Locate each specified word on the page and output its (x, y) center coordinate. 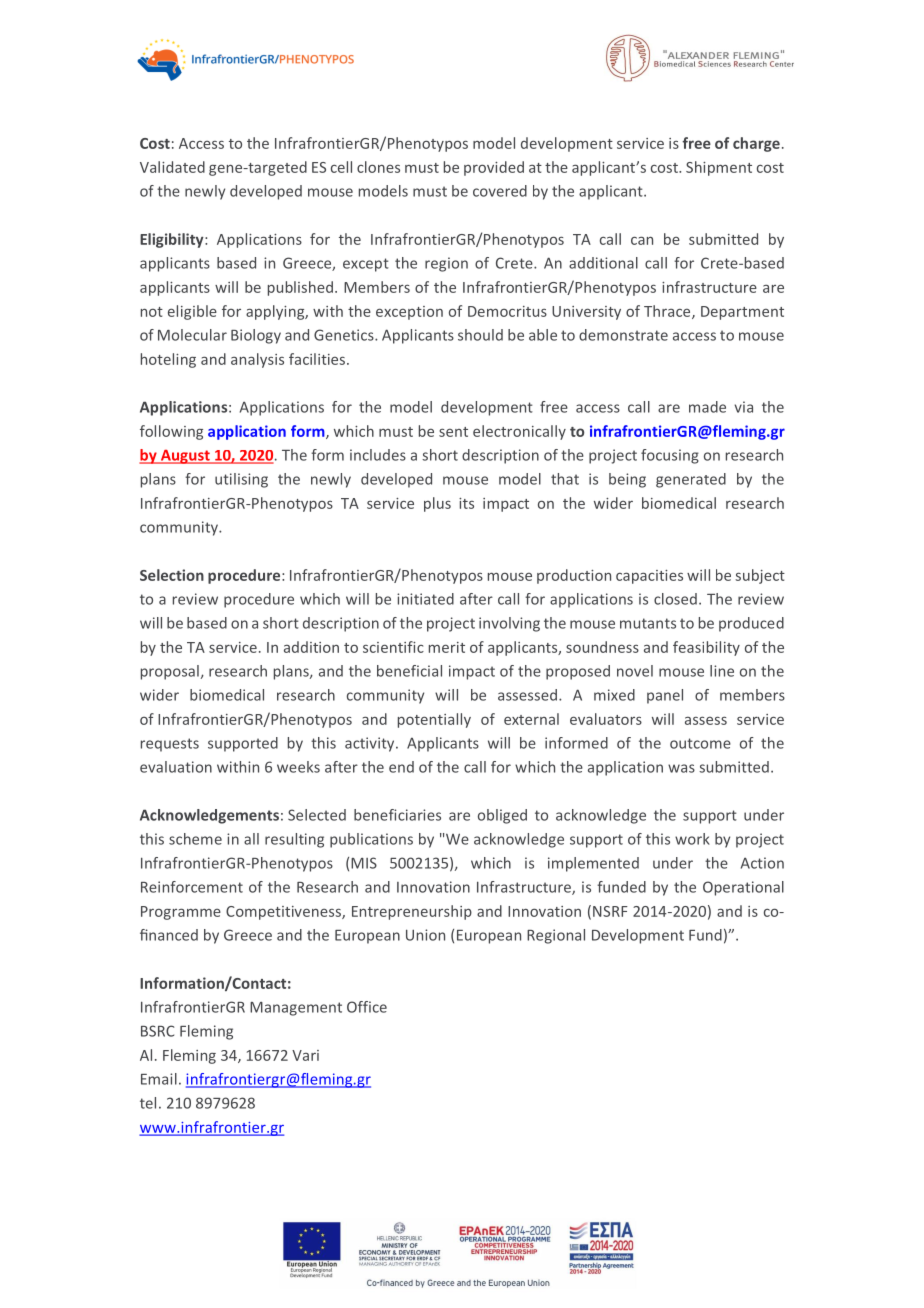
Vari (305, 1055)
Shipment (719, 168)
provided (494, 168)
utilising (241, 480)
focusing (670, 456)
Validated (172, 167)
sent (453, 432)
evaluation (176, 767)
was (681, 768)
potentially (434, 720)
